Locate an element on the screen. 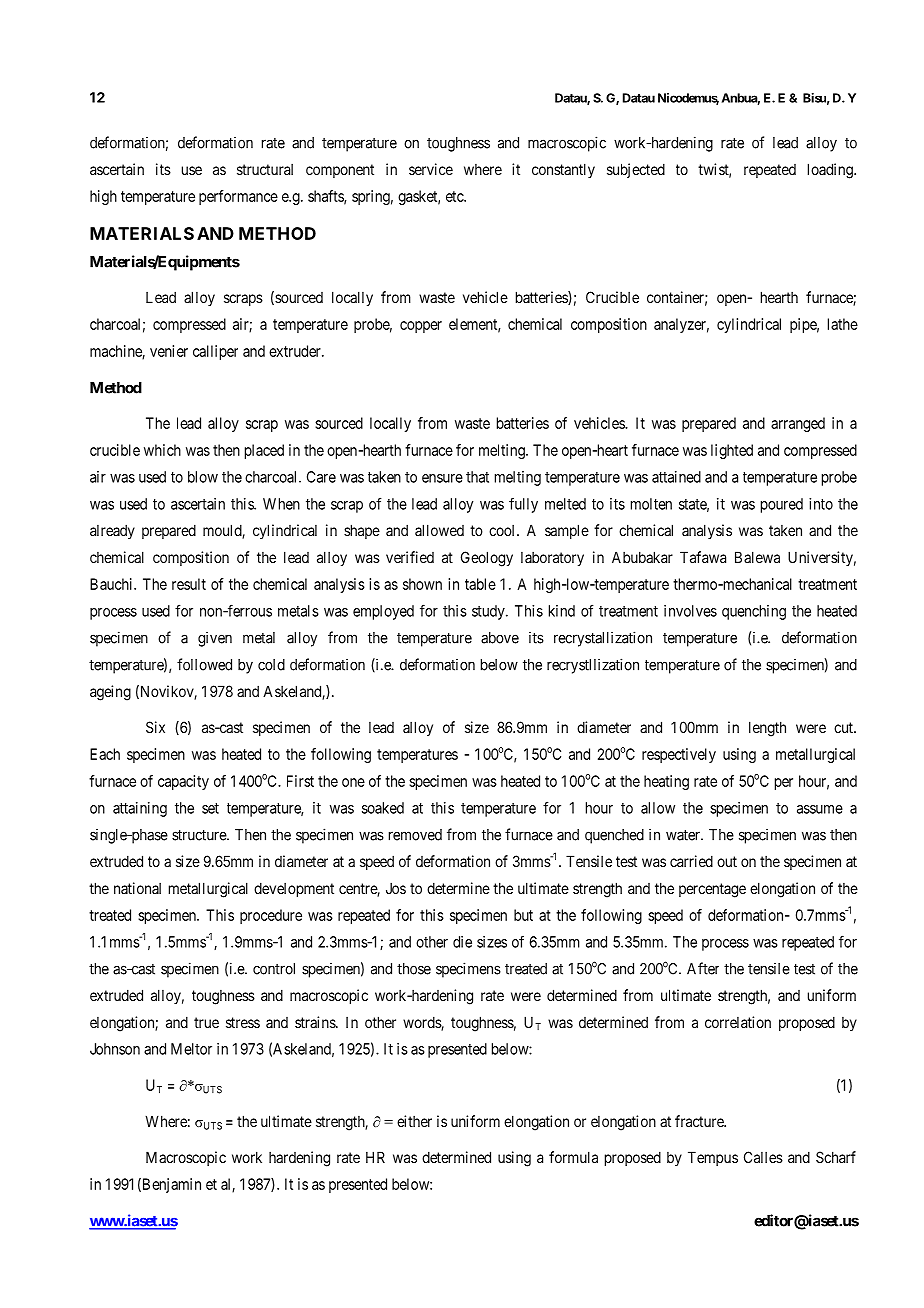  lighted is located at coordinates (732, 451).
